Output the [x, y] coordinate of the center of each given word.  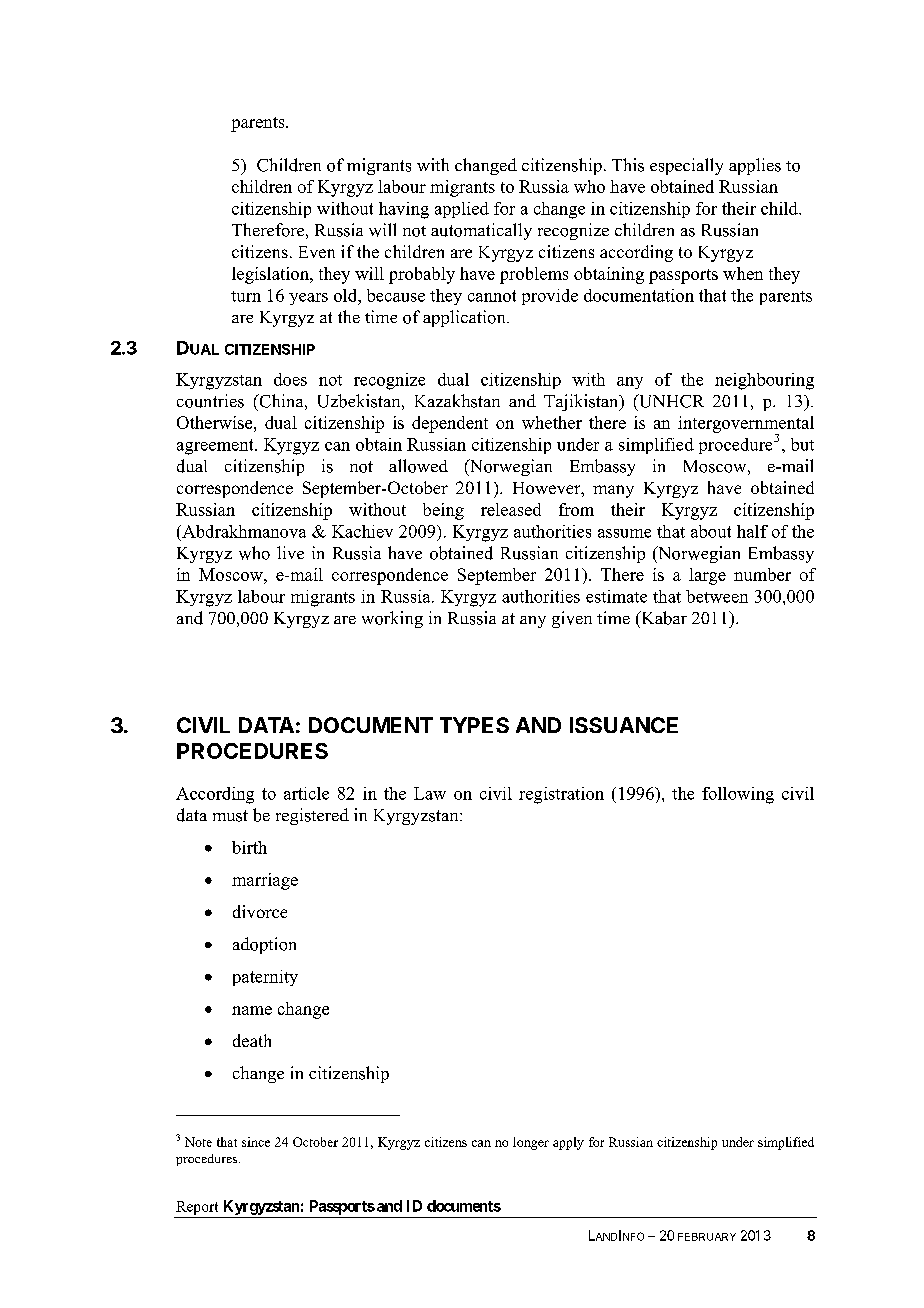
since [256, 1142]
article [306, 793]
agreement [216, 447]
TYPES [474, 725]
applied [462, 210]
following [738, 795]
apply [568, 1143]
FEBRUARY [707, 1237]
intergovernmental [746, 425]
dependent [450, 424]
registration [561, 795]
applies [755, 166]
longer [531, 1143]
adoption [264, 945]
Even [317, 252]
